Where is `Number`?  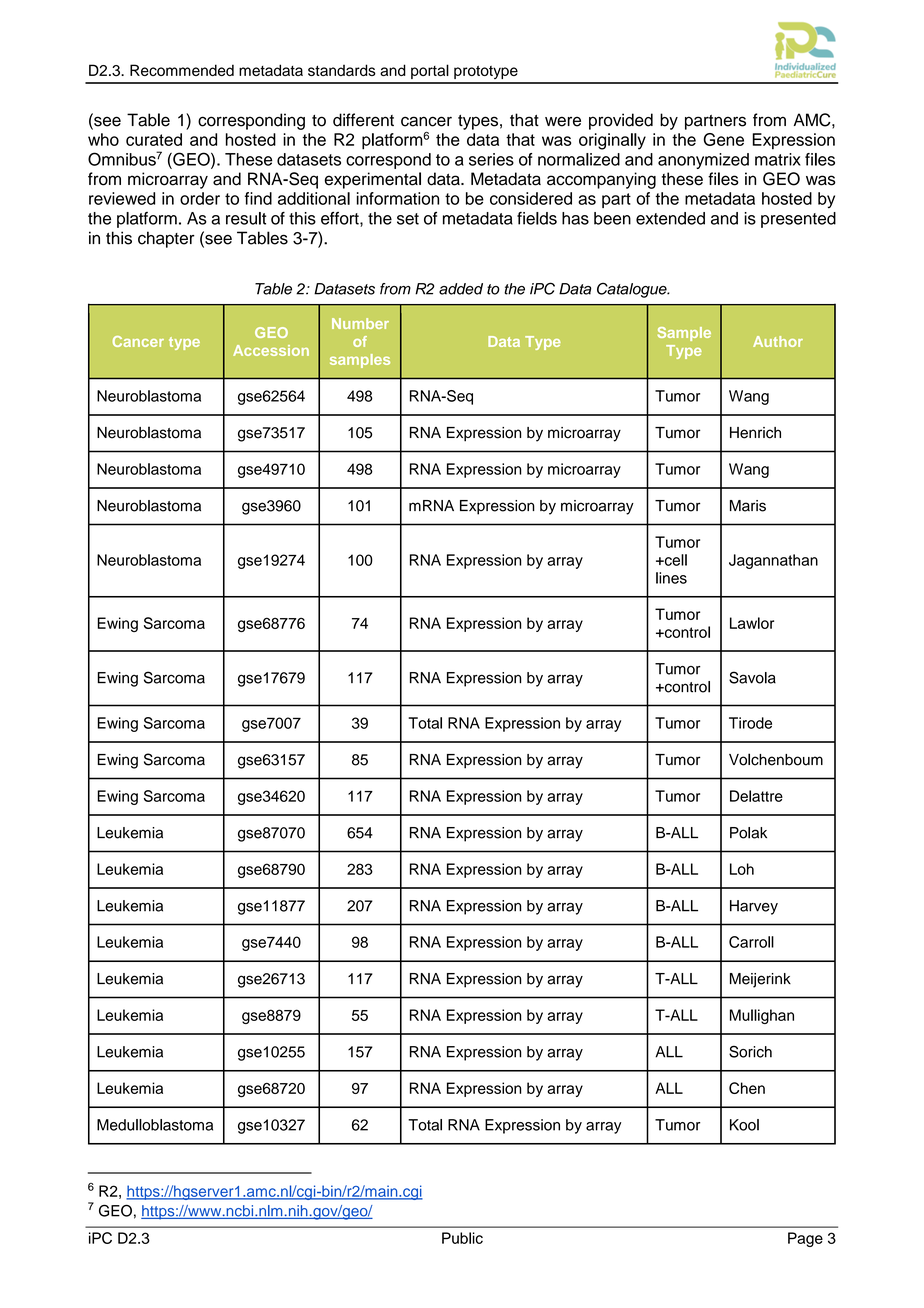
Number is located at coordinates (360, 323).
